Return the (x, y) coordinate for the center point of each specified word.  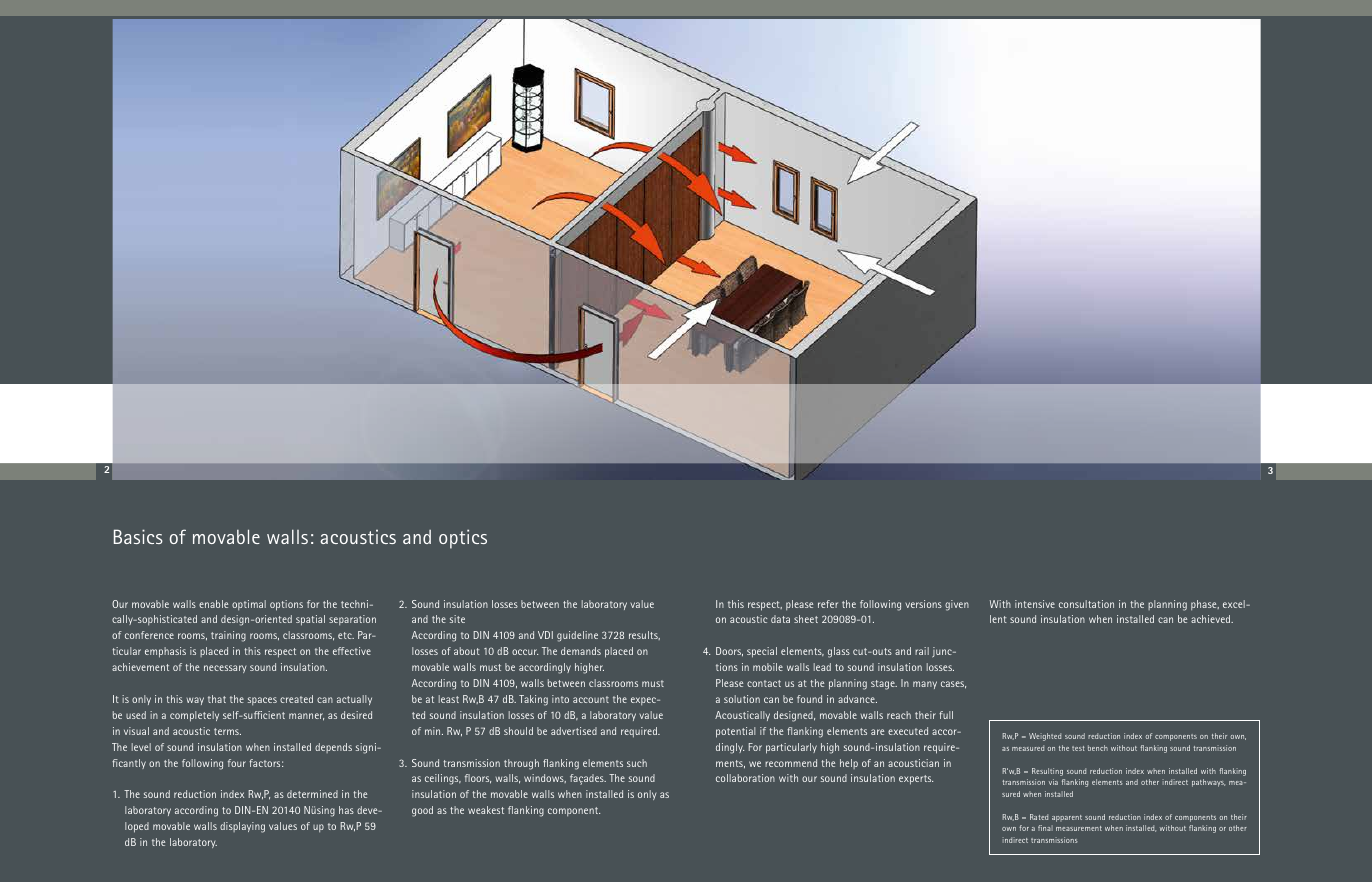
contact (764, 683)
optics (463, 539)
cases (953, 685)
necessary (225, 669)
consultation (1086, 604)
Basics (138, 536)
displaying (242, 827)
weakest (486, 810)
